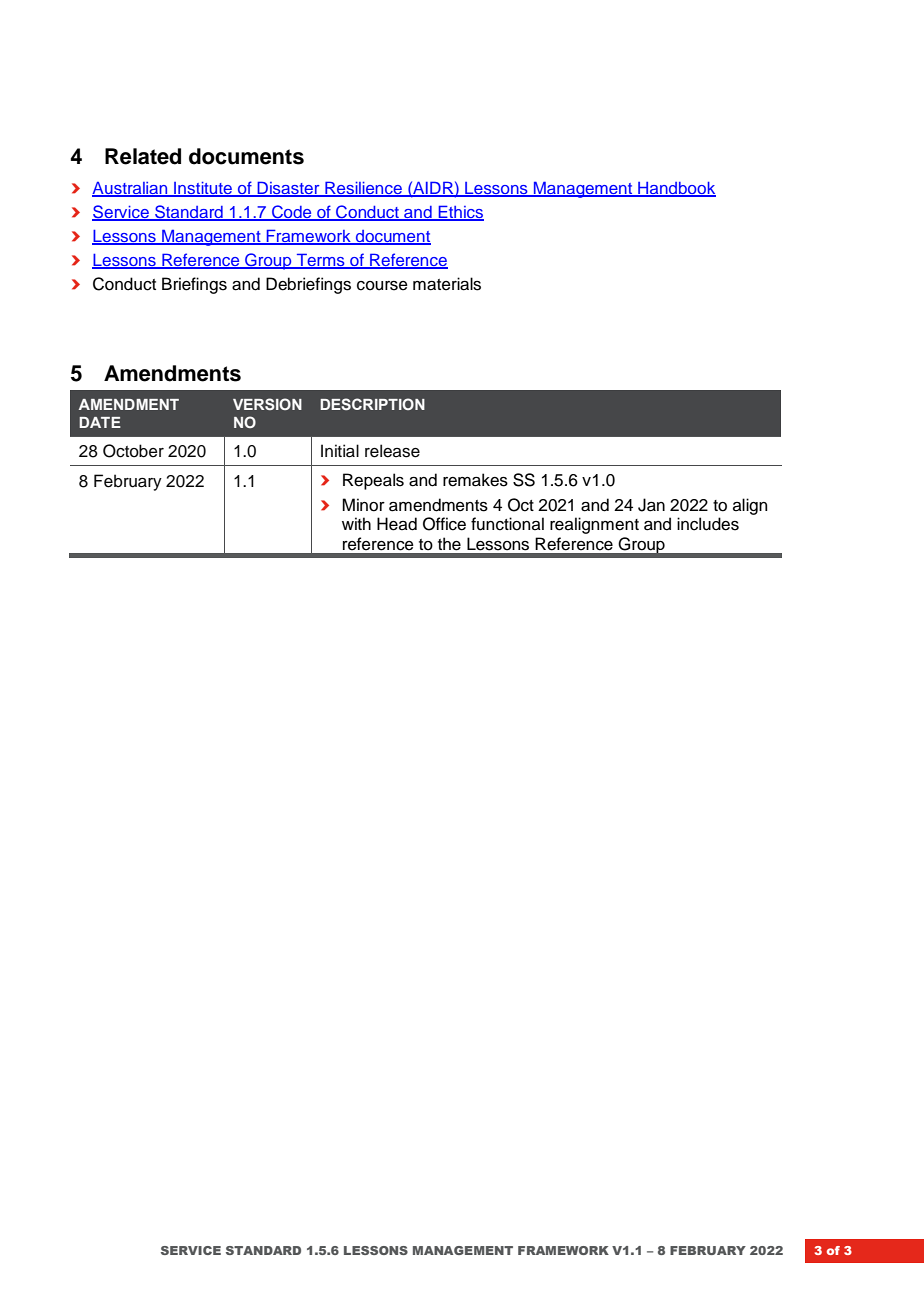 This screenshot has width=924, height=1308. Describe the element at coordinates (447, 284) in the screenshot. I see `materials` at that location.
